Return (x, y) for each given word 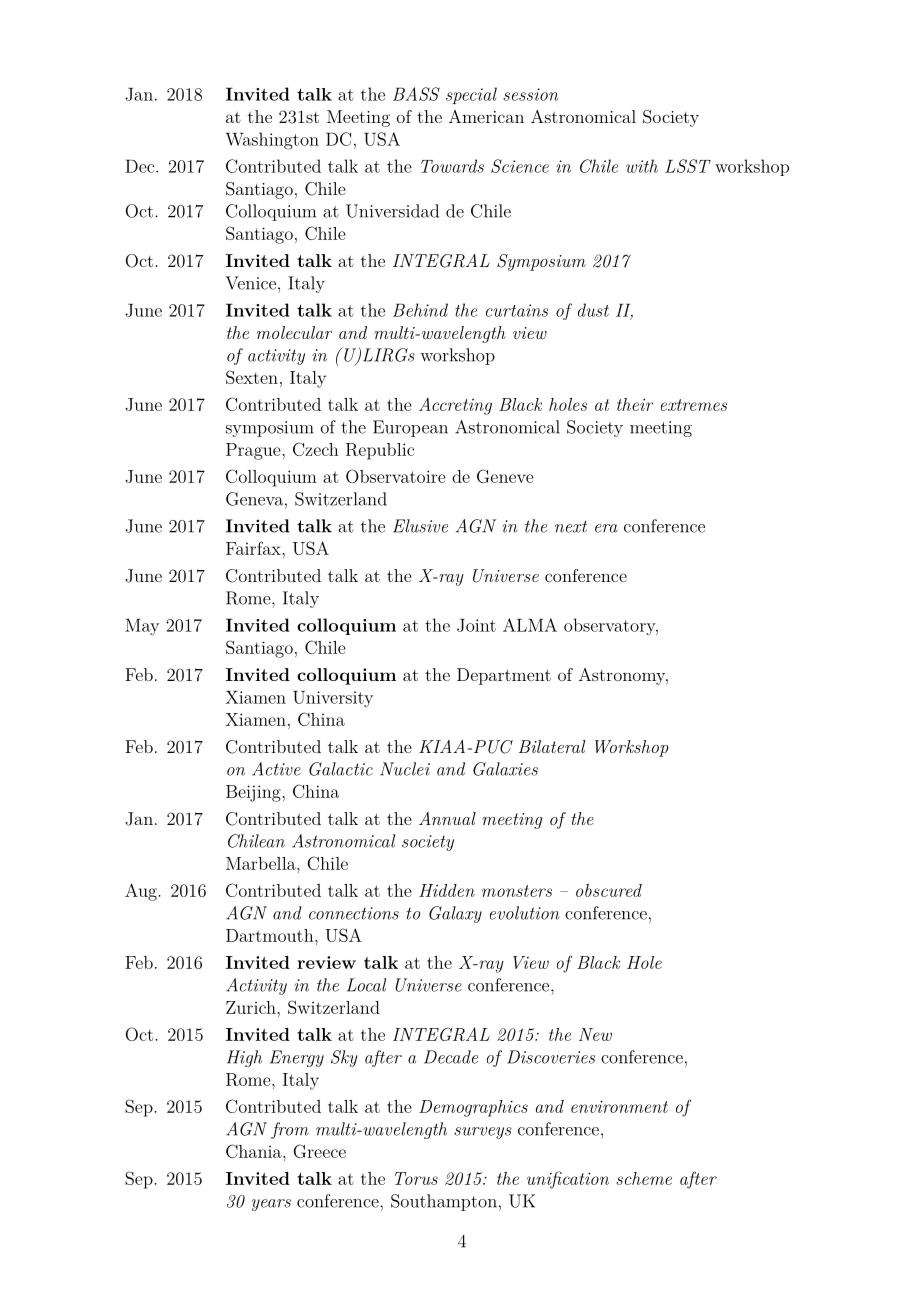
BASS (416, 94)
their (635, 404)
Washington (272, 141)
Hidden (447, 890)
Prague (254, 451)
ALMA (530, 625)
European (410, 428)
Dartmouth (271, 935)
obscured (609, 890)
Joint (476, 625)
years (271, 1205)
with (642, 166)
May (142, 627)
